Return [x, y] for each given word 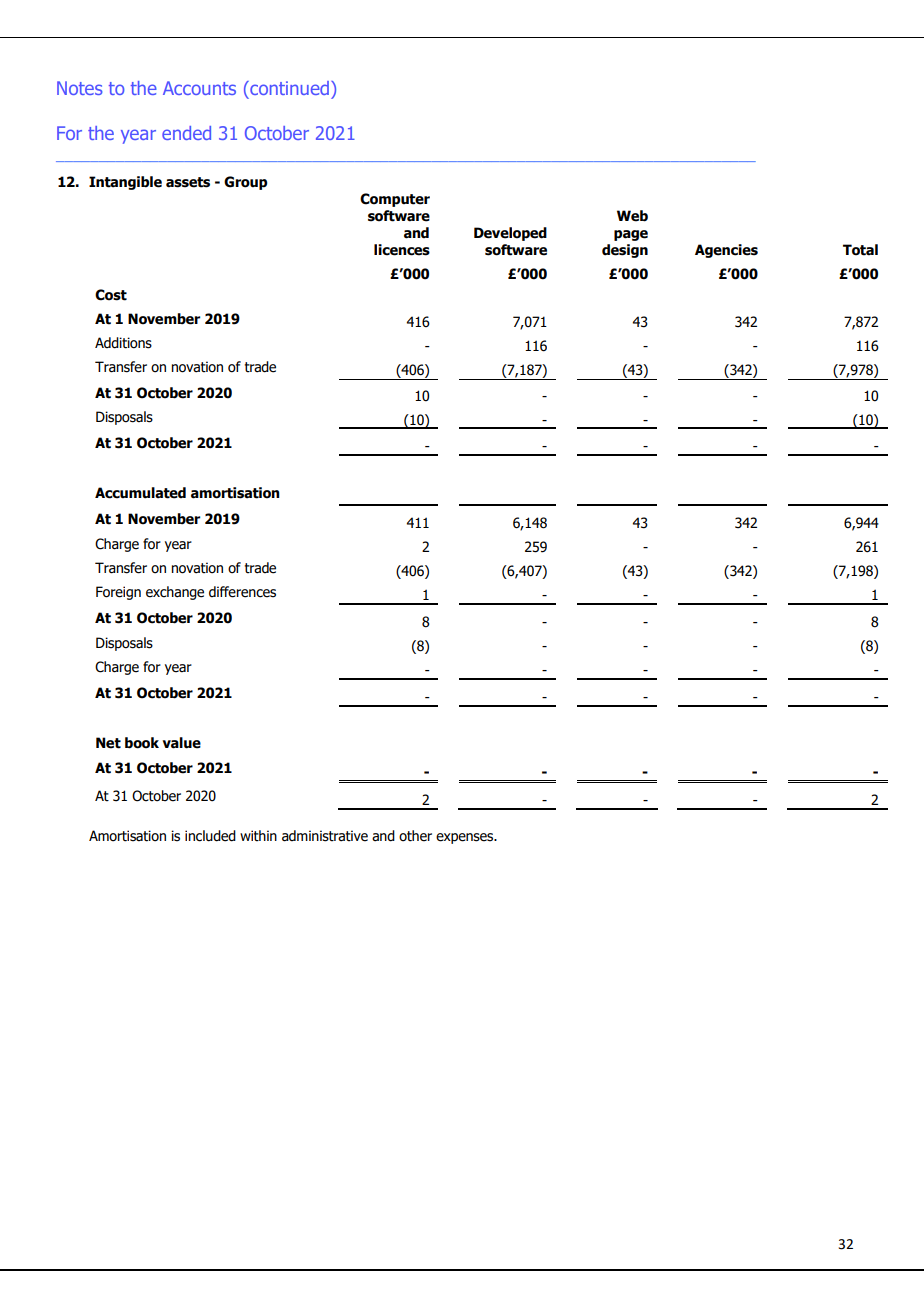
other [415, 836]
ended [186, 133]
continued [288, 88]
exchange [175, 593]
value [181, 743]
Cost [111, 295]
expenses [466, 838]
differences [242, 592]
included [210, 836]
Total [860, 250]
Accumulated [140, 493]
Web [632, 216]
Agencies [726, 251]
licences [402, 250]
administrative [325, 836]
